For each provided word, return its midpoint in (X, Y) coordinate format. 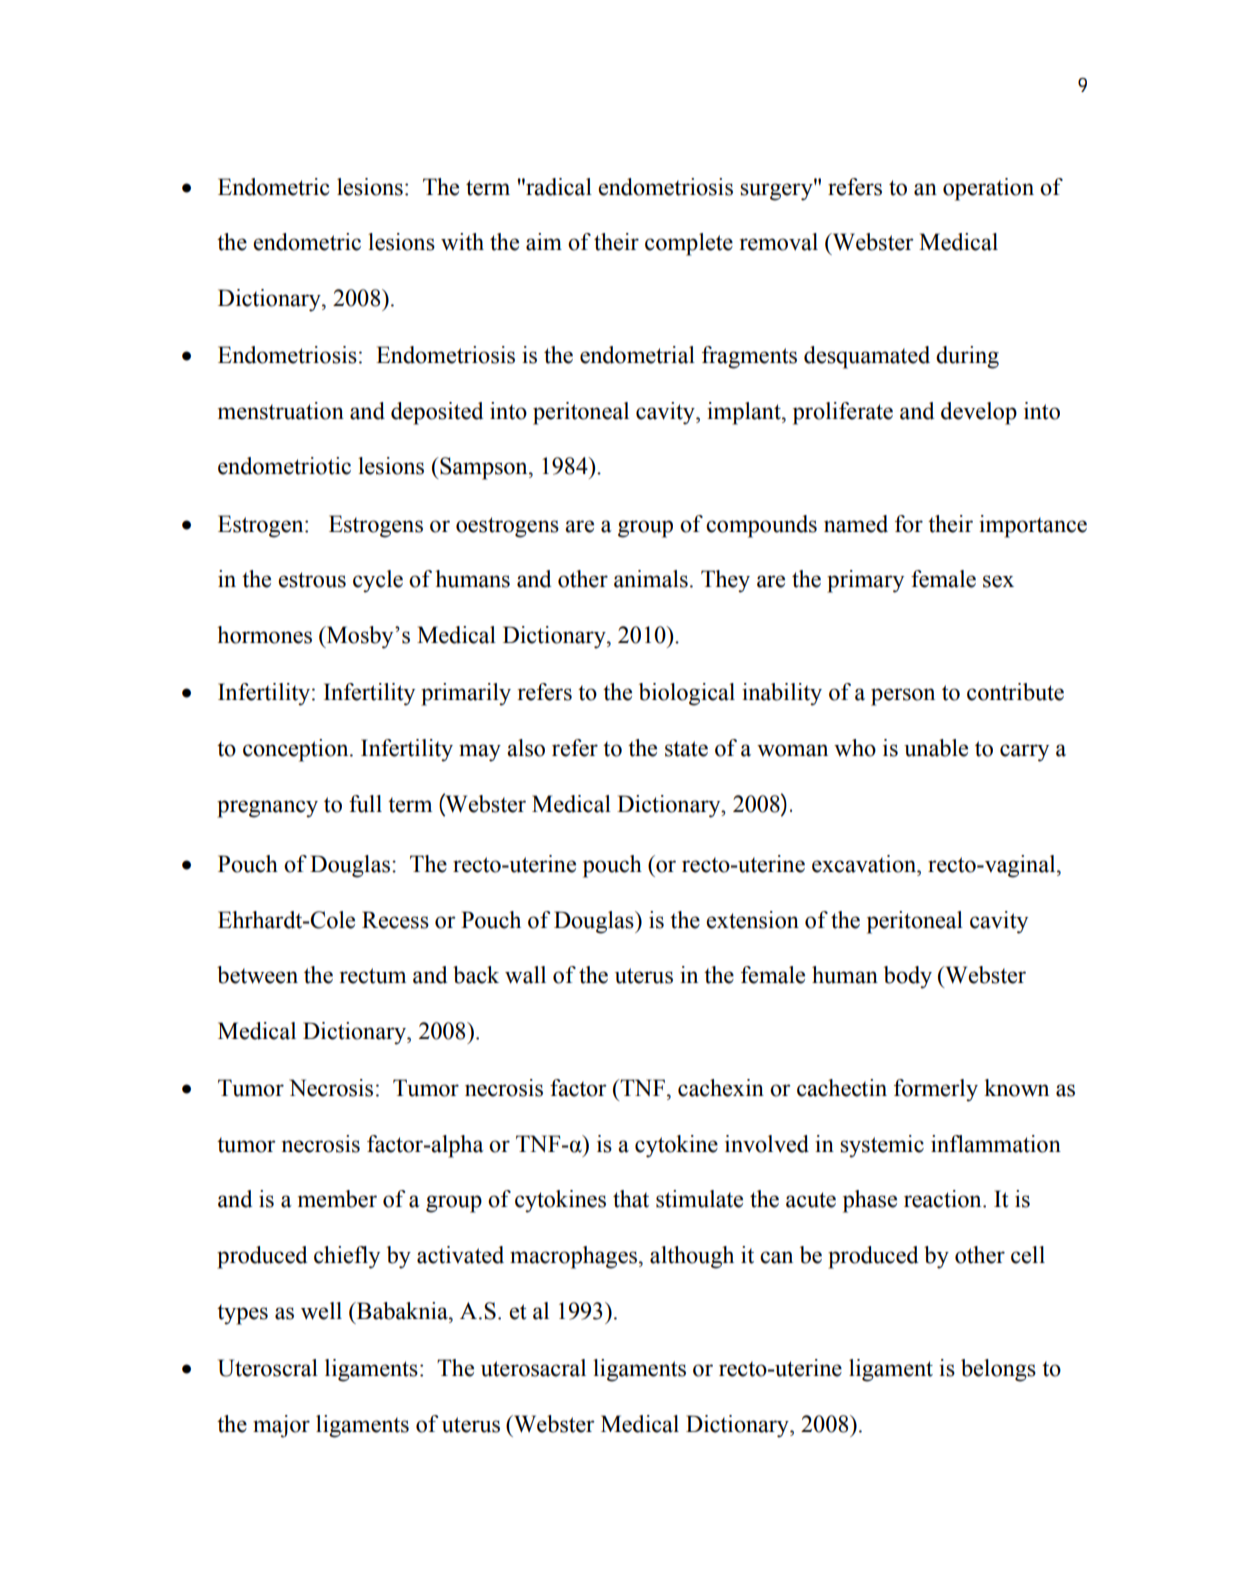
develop (979, 413)
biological (687, 694)
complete (689, 244)
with (462, 242)
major (281, 1426)
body (908, 977)
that (631, 1199)
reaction (944, 1199)
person (903, 697)
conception (297, 750)
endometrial (637, 355)
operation (988, 189)
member (337, 1199)
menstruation (281, 411)
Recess (395, 920)
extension (752, 920)
